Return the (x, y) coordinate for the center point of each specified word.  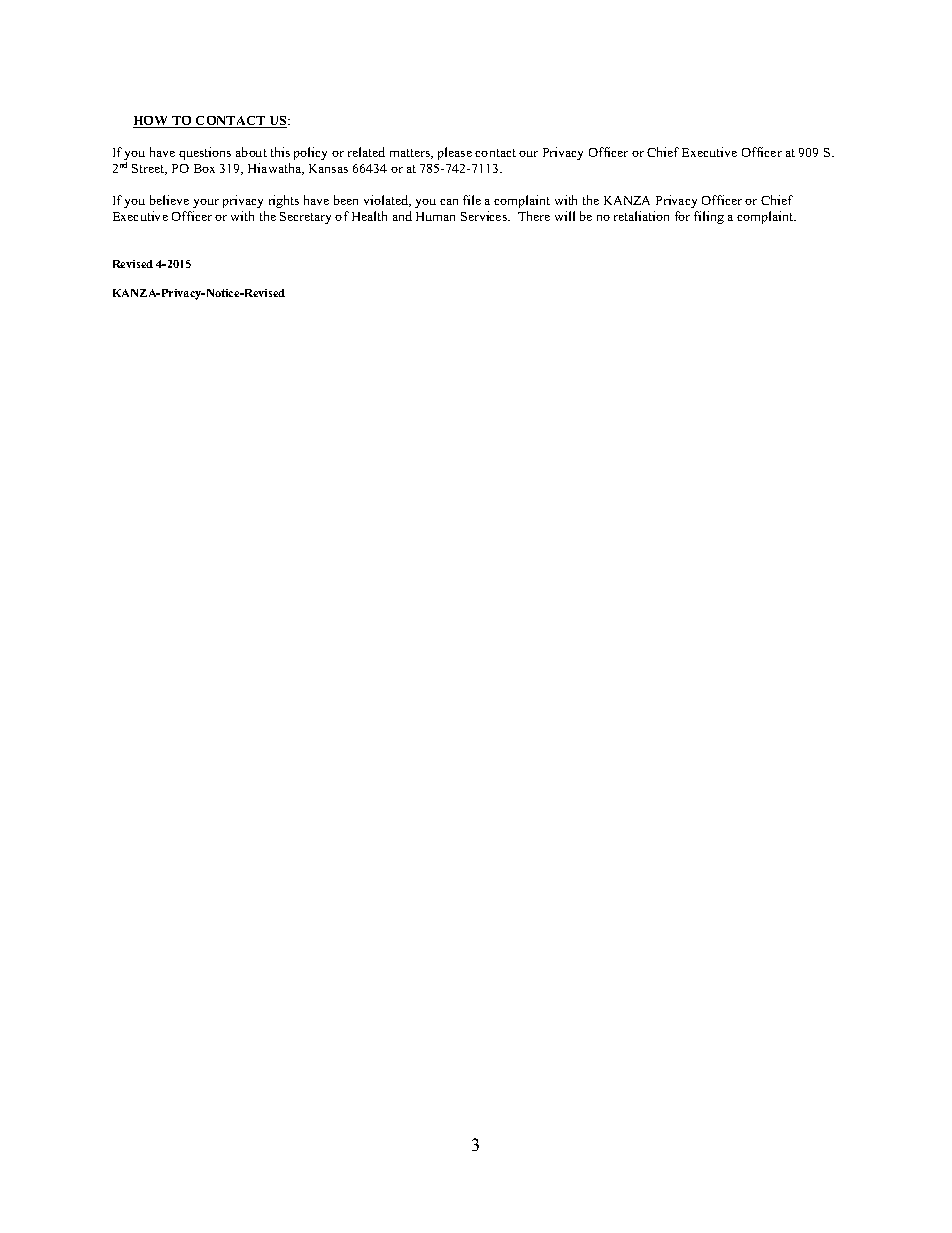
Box (204, 168)
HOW (152, 122)
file (472, 200)
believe (169, 200)
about (251, 152)
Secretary (305, 218)
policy (310, 153)
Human (435, 216)
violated (387, 201)
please (455, 153)
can (449, 202)
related (366, 152)
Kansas (328, 168)
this (280, 152)
